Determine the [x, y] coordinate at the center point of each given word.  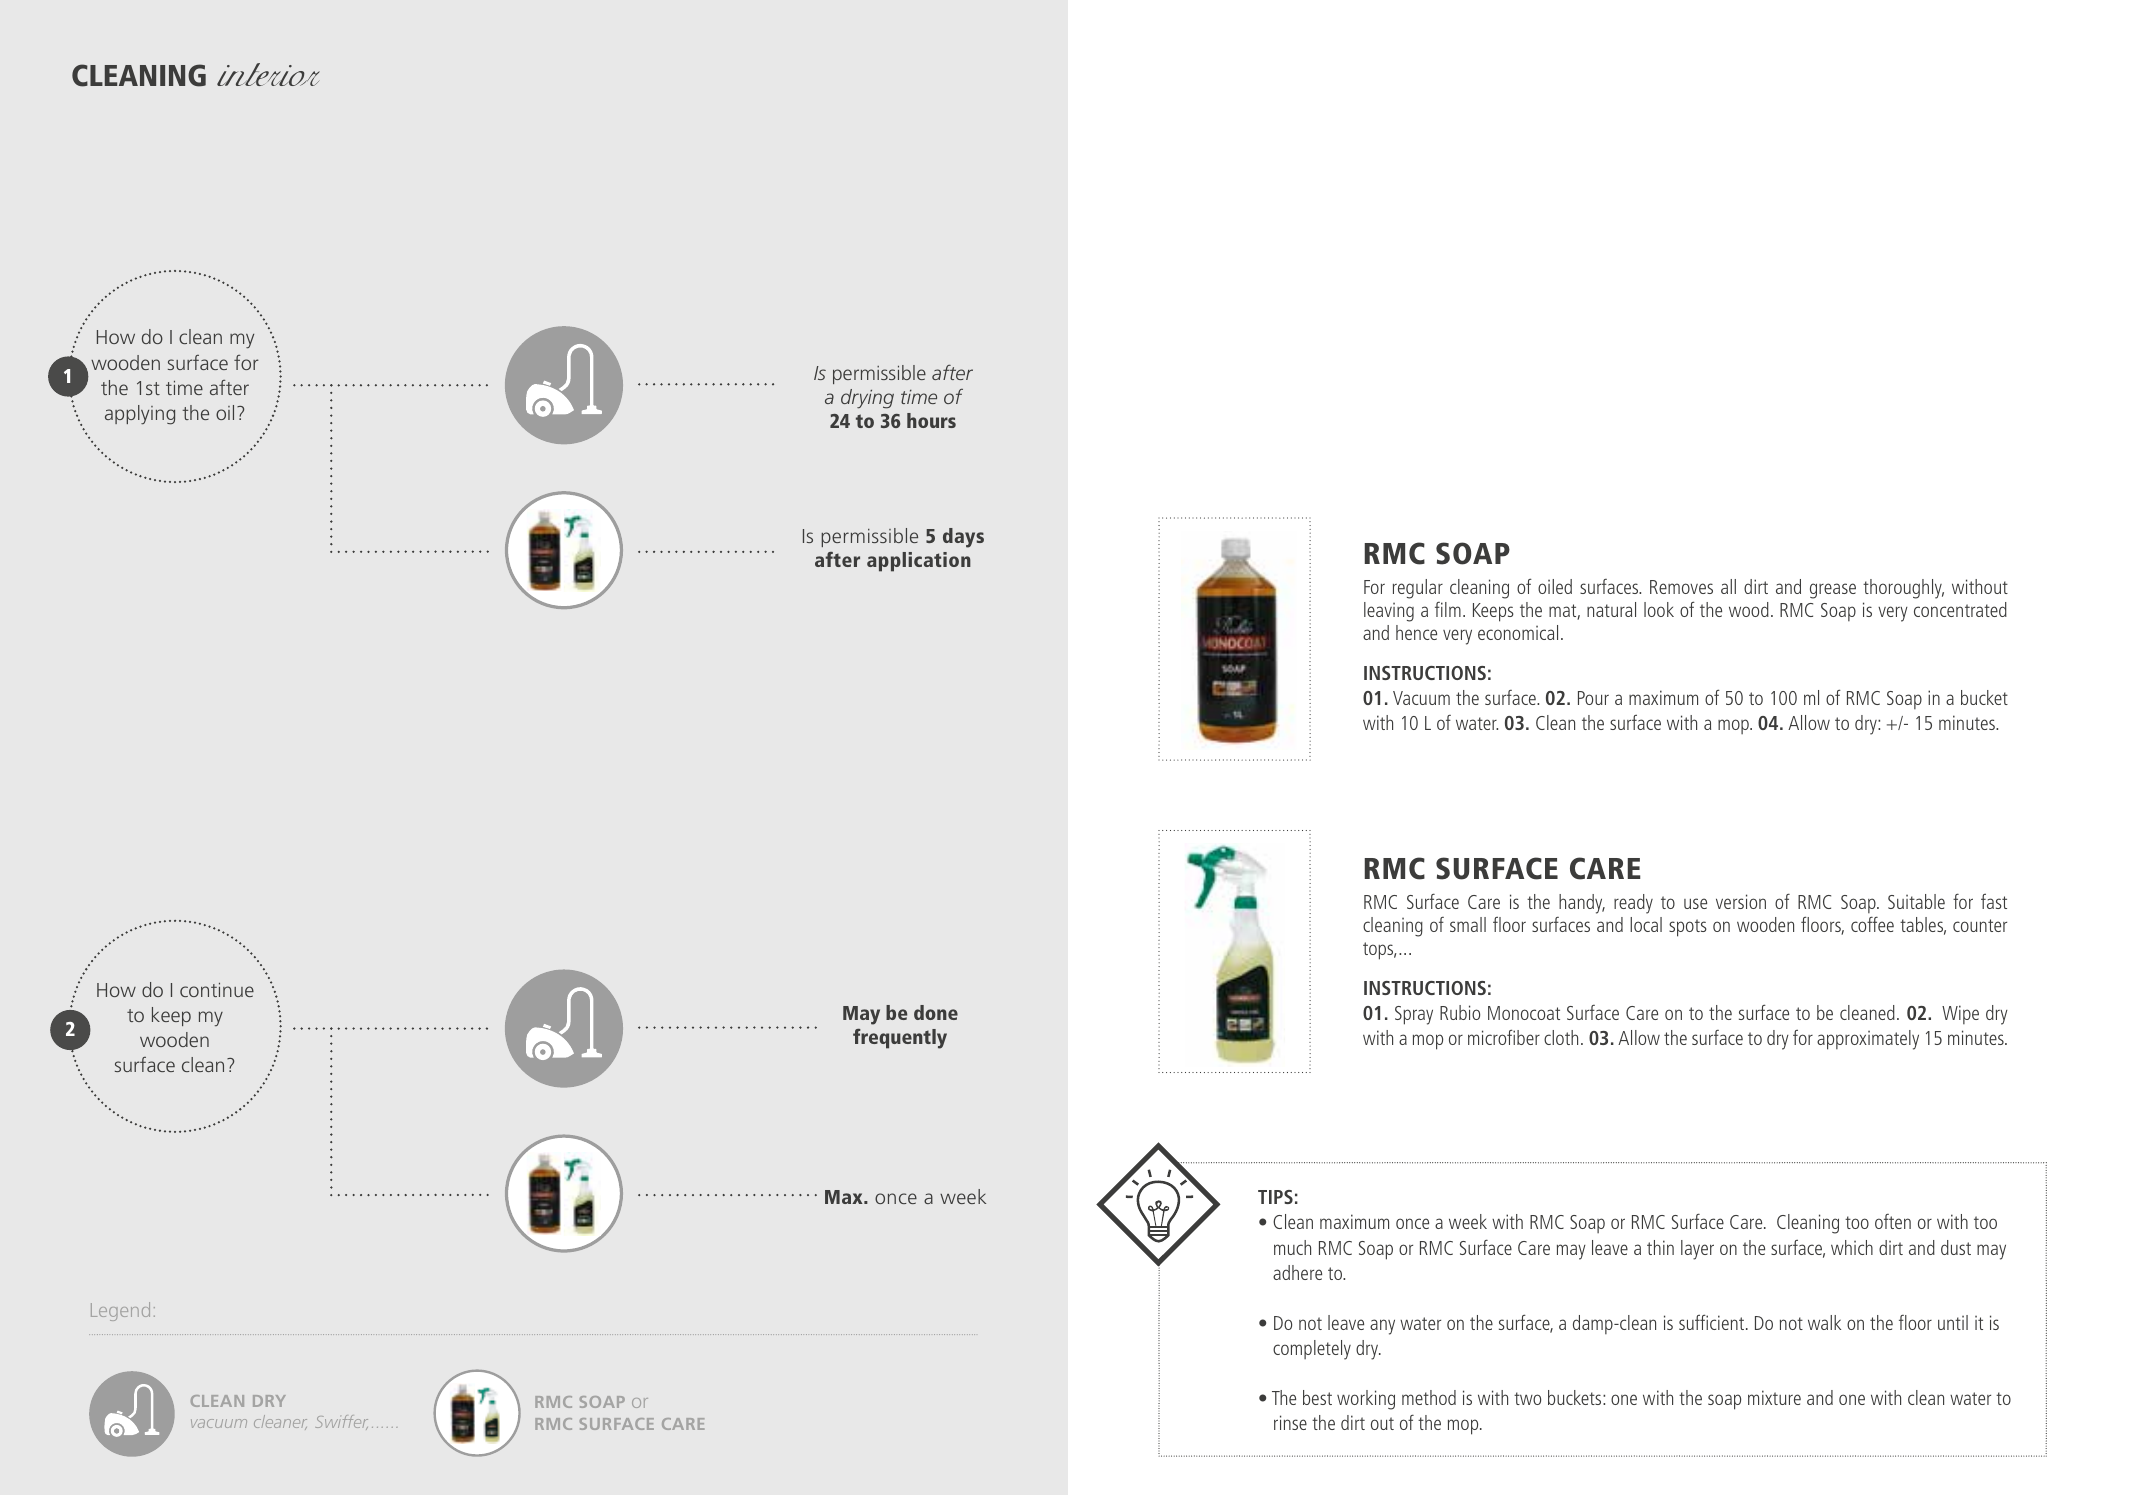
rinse [1290, 1422]
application [919, 562]
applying [140, 415]
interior [268, 74]
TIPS [1275, 1197]
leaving [1389, 612]
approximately [1868, 1040]
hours [931, 420]
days [963, 538]
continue [217, 990]
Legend [120, 1311]
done [936, 1012]
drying [867, 399]
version [1741, 901]
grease [1833, 591]
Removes [1681, 587]
